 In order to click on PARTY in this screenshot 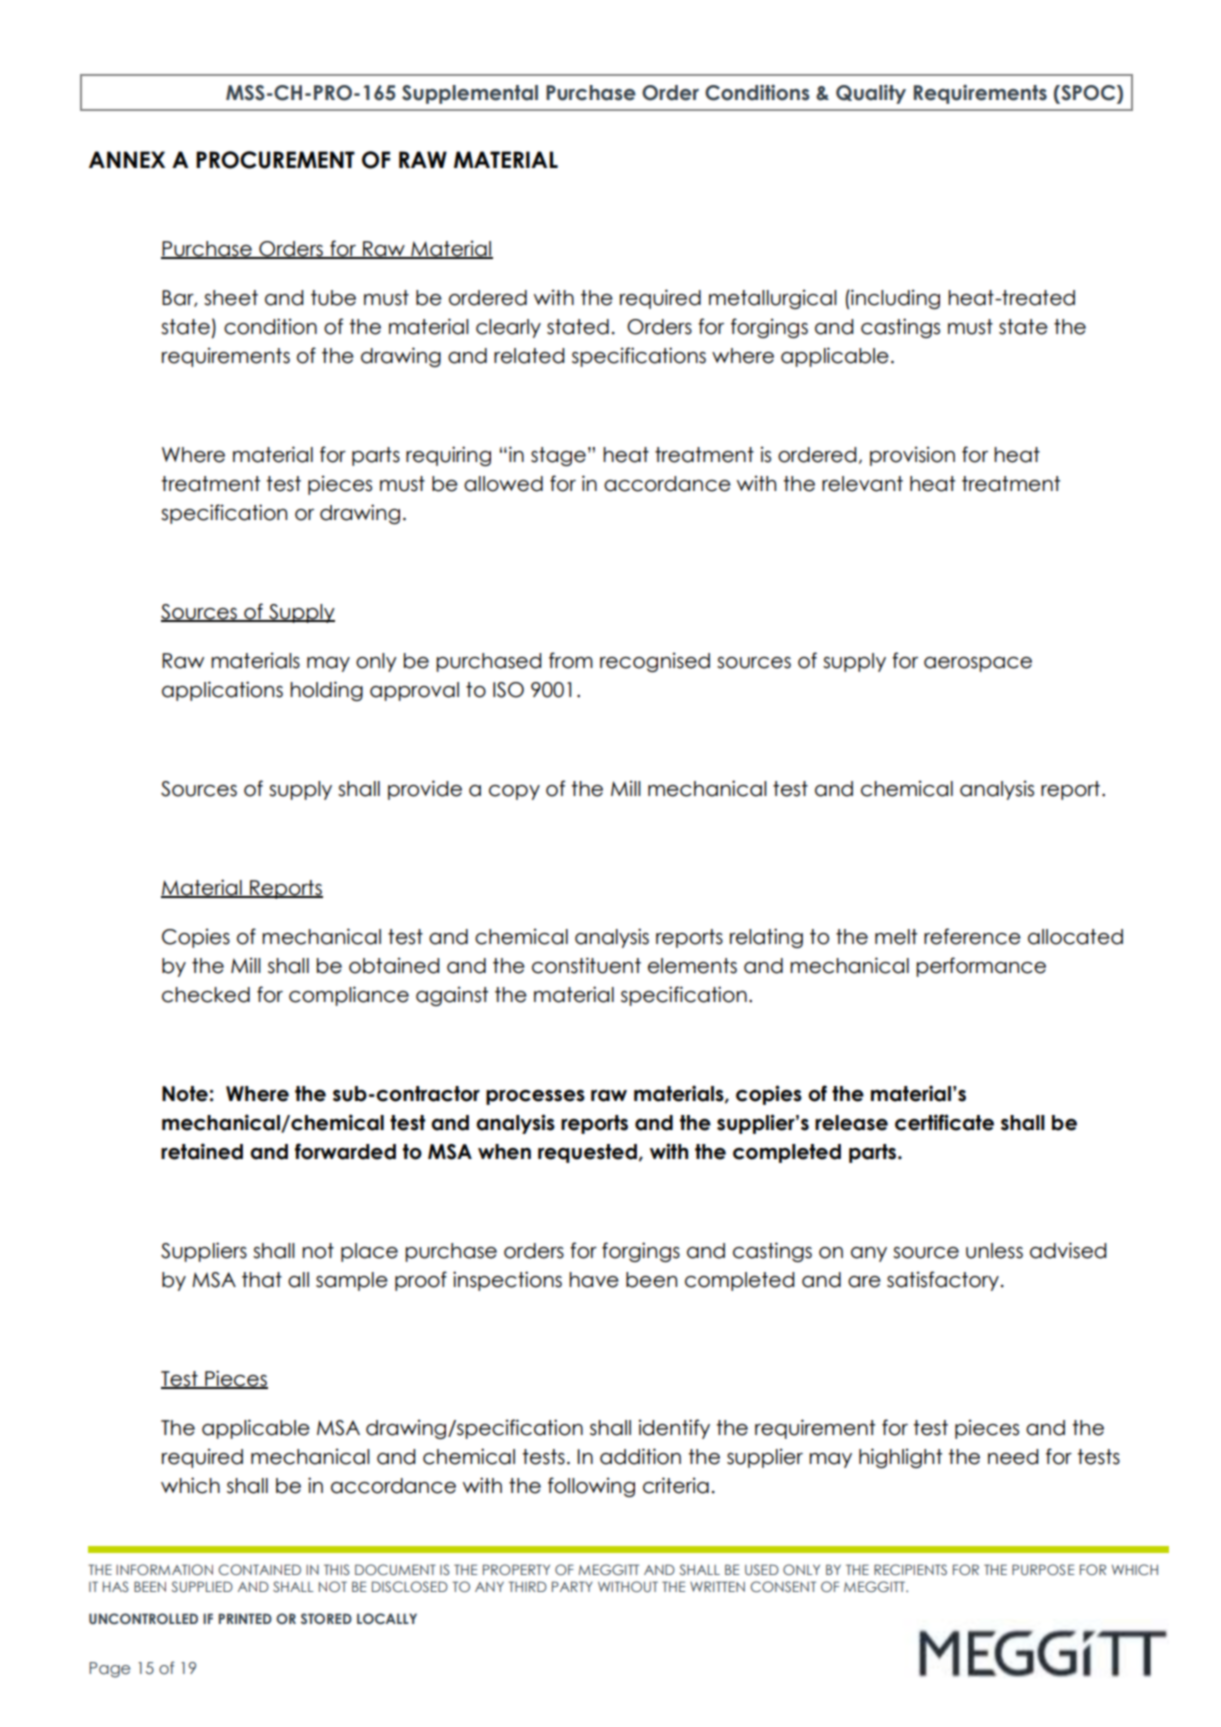, I will do `click(572, 1586)`.
